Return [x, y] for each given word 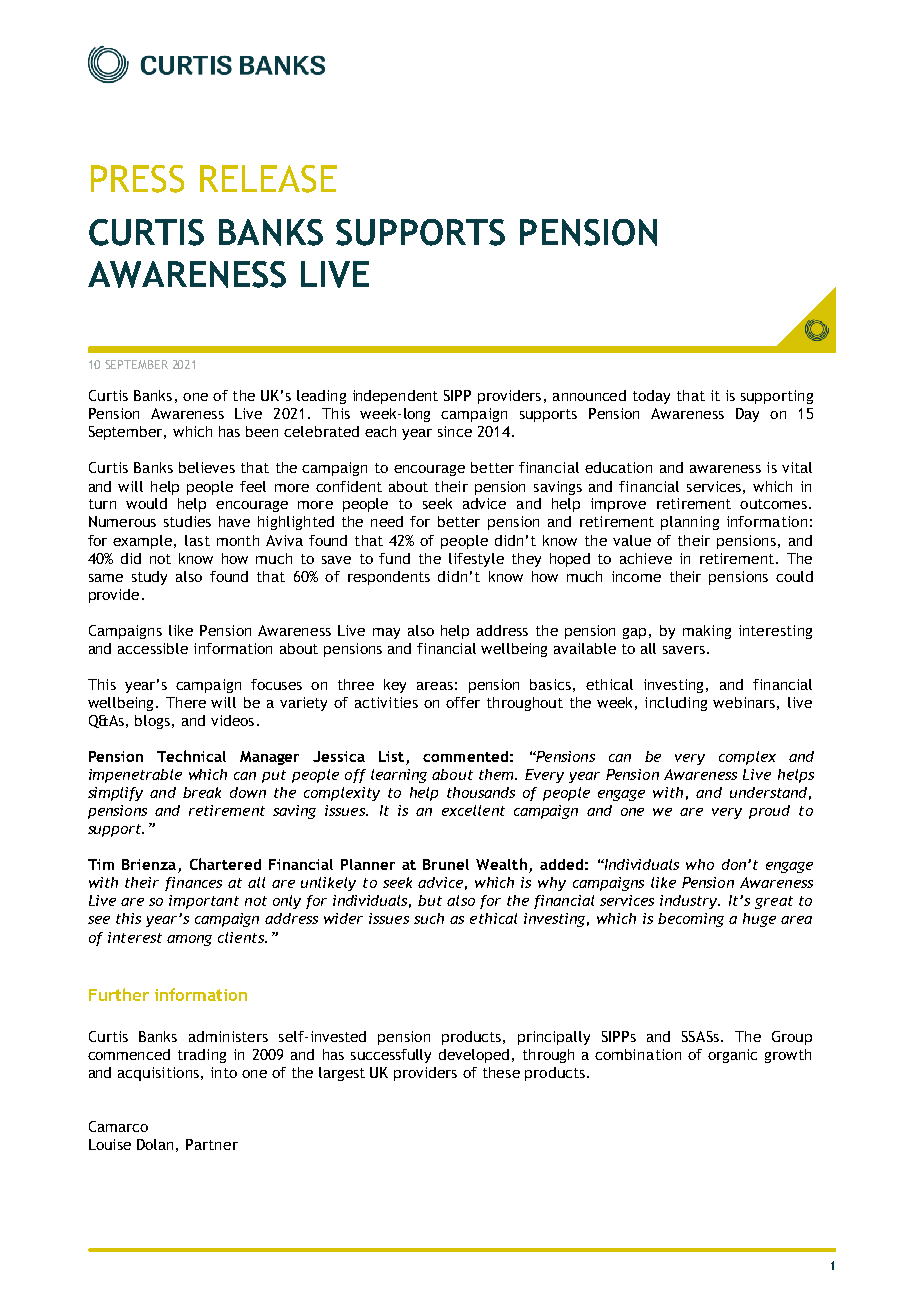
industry [690, 902]
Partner [212, 1144]
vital [797, 467]
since [455, 431]
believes [207, 467]
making [707, 632]
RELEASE [268, 179]
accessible [153, 648]
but [430, 900]
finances [193, 884]
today [651, 397]
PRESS [137, 179]
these [501, 1072]
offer [463, 702]
